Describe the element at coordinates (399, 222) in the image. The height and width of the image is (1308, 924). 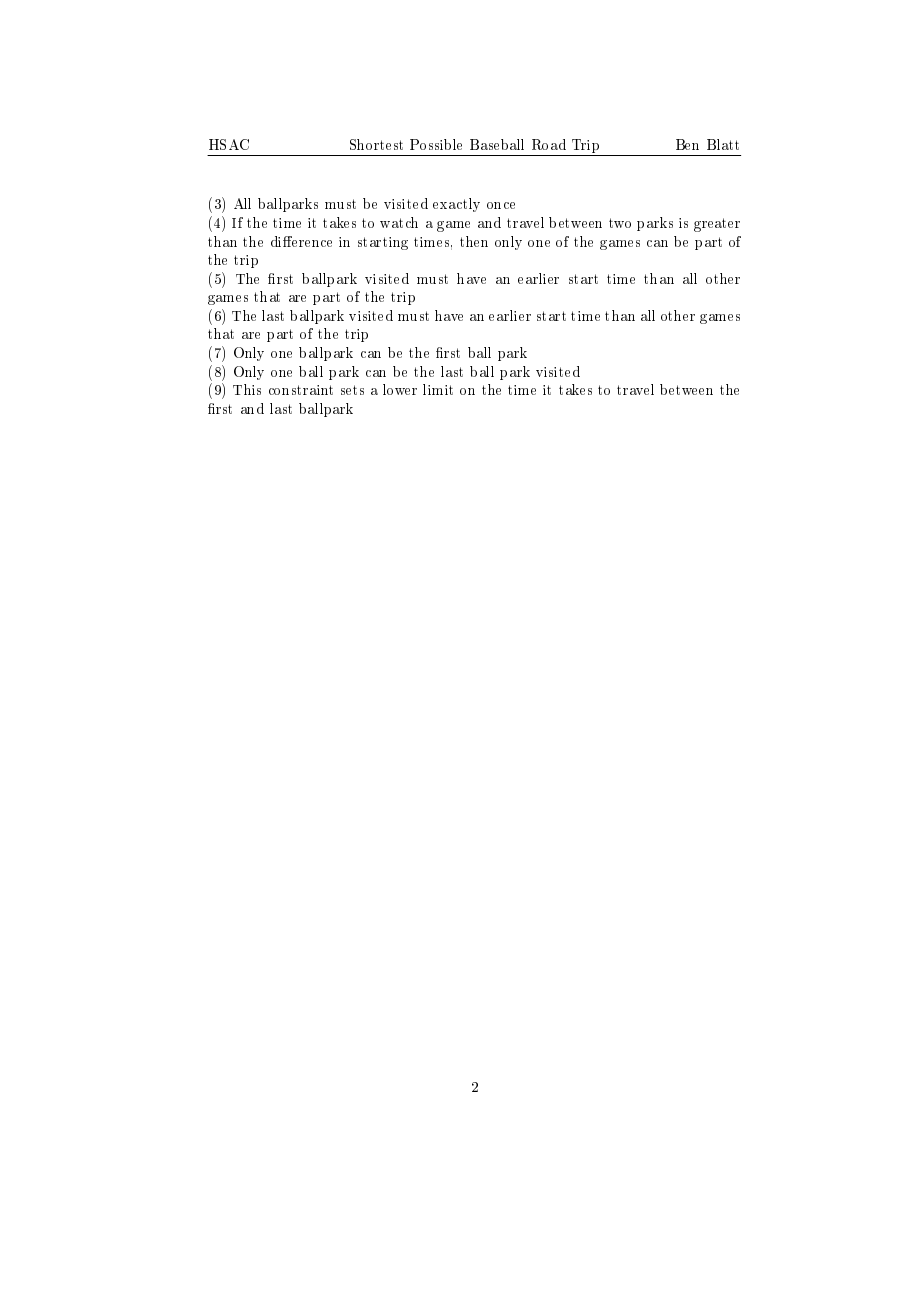
I see `watch` at that location.
